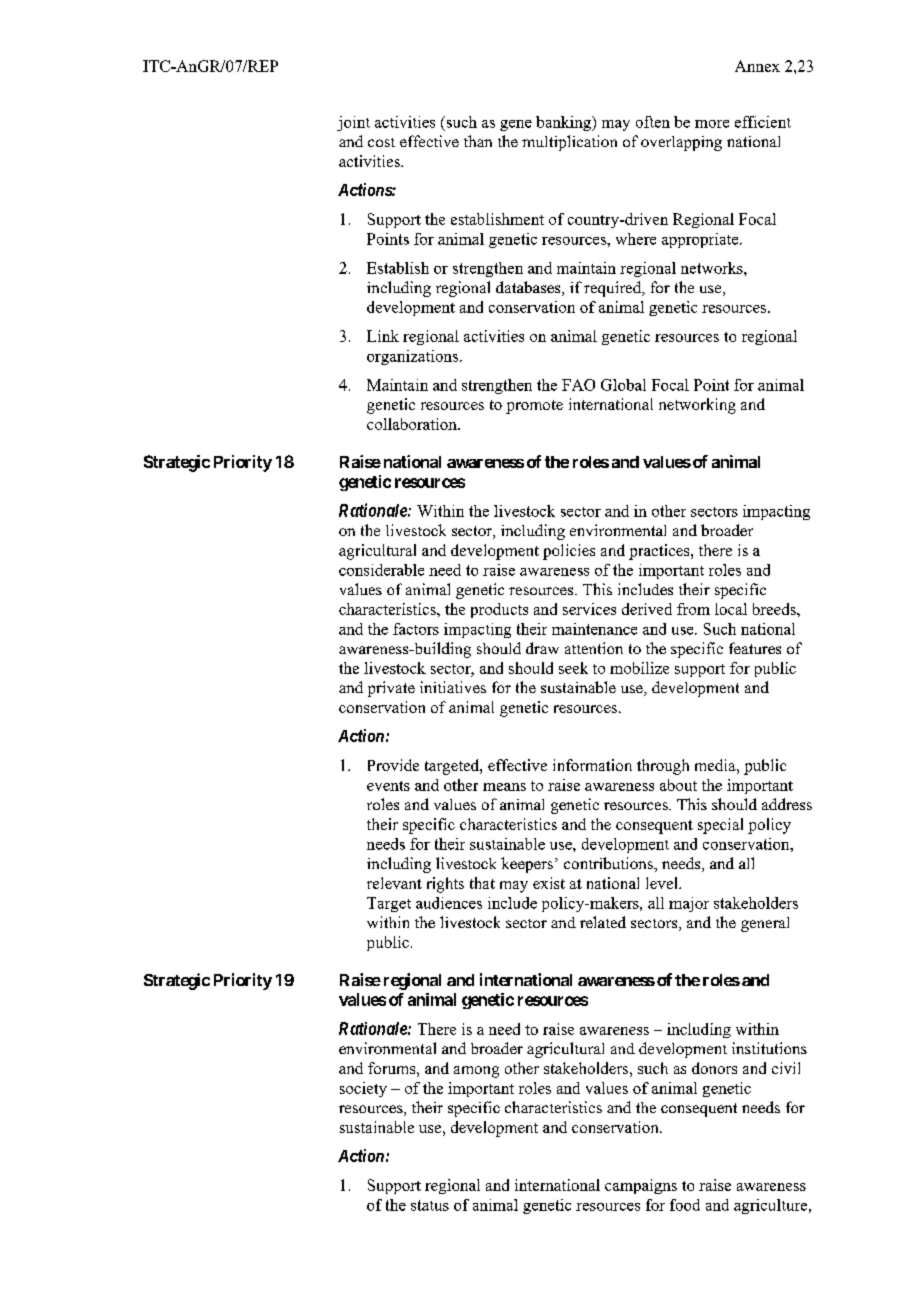 This screenshot has height=1308, width=924. I want to click on seek, so click(573, 668).
